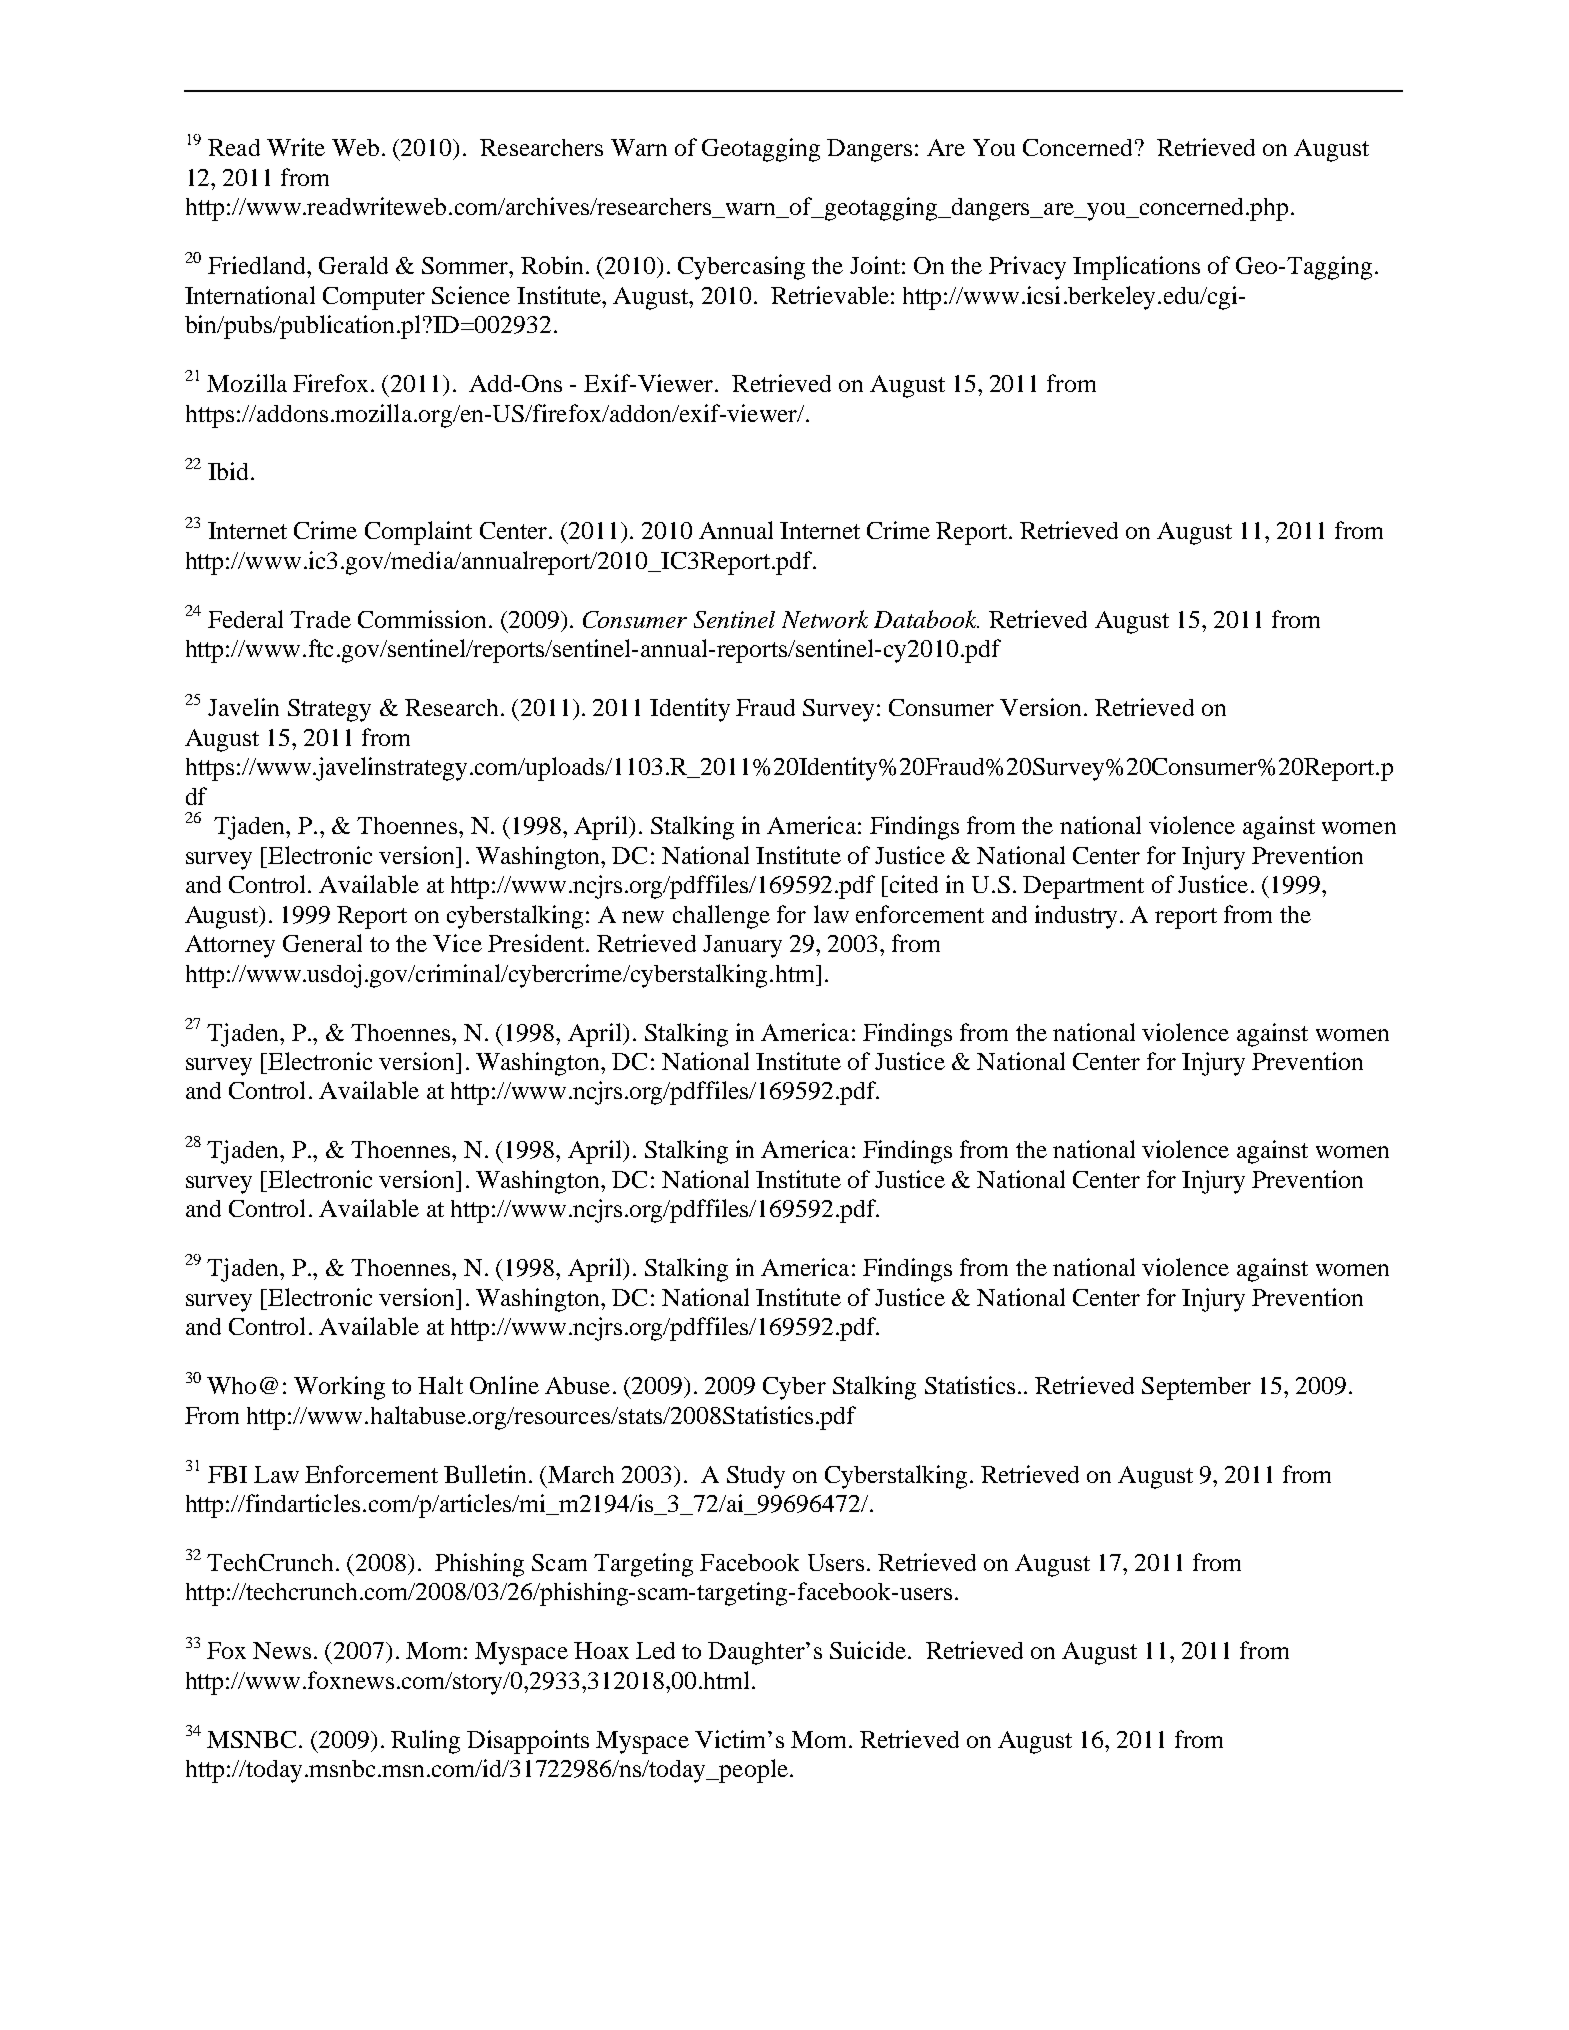 The height and width of the screenshot is (2030, 1569). What do you see at coordinates (339, 1388) in the screenshot?
I see `Working` at bounding box center [339, 1388].
